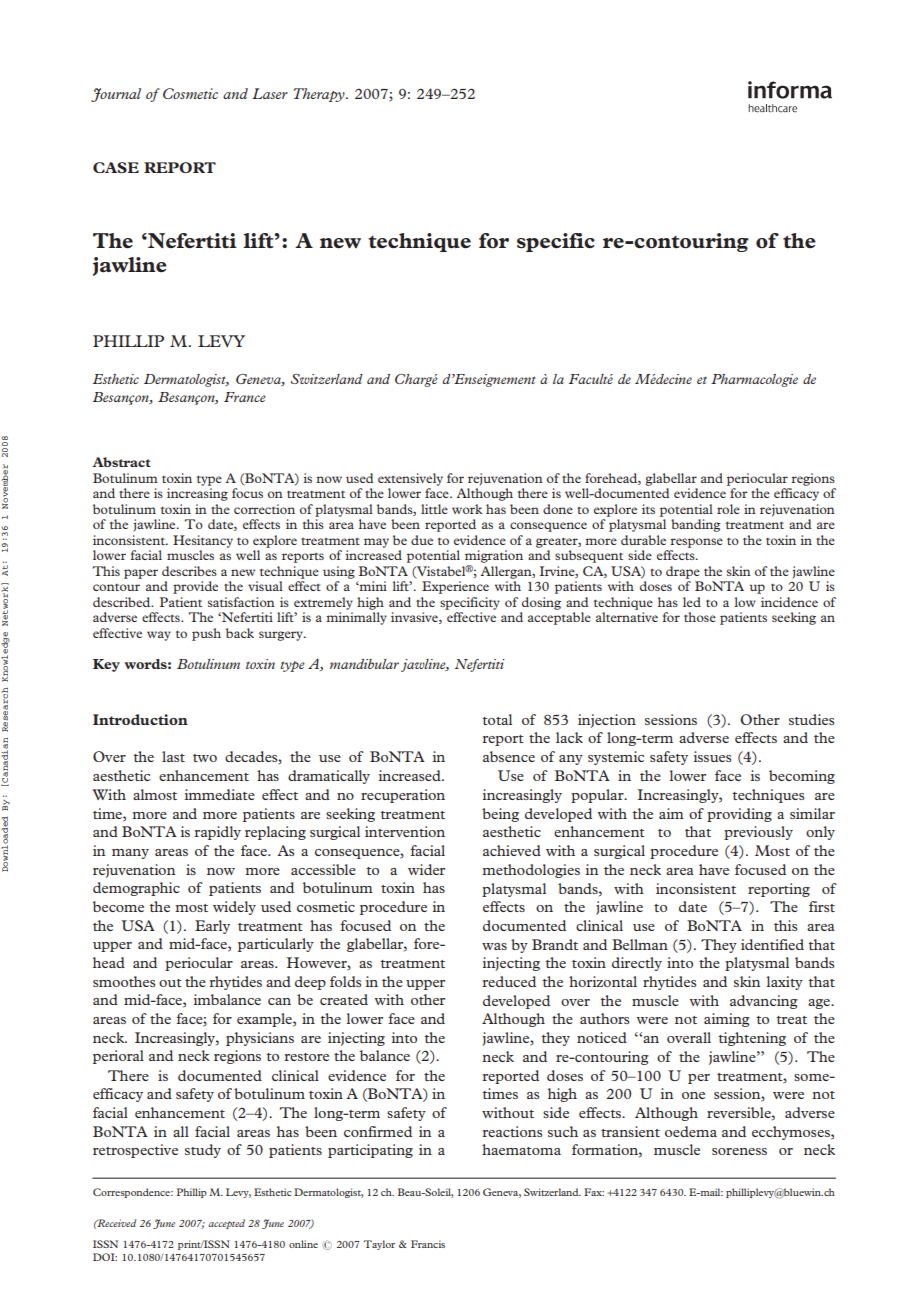 This page has height=1308, width=924. I want to click on Therapy, so click(320, 95).
